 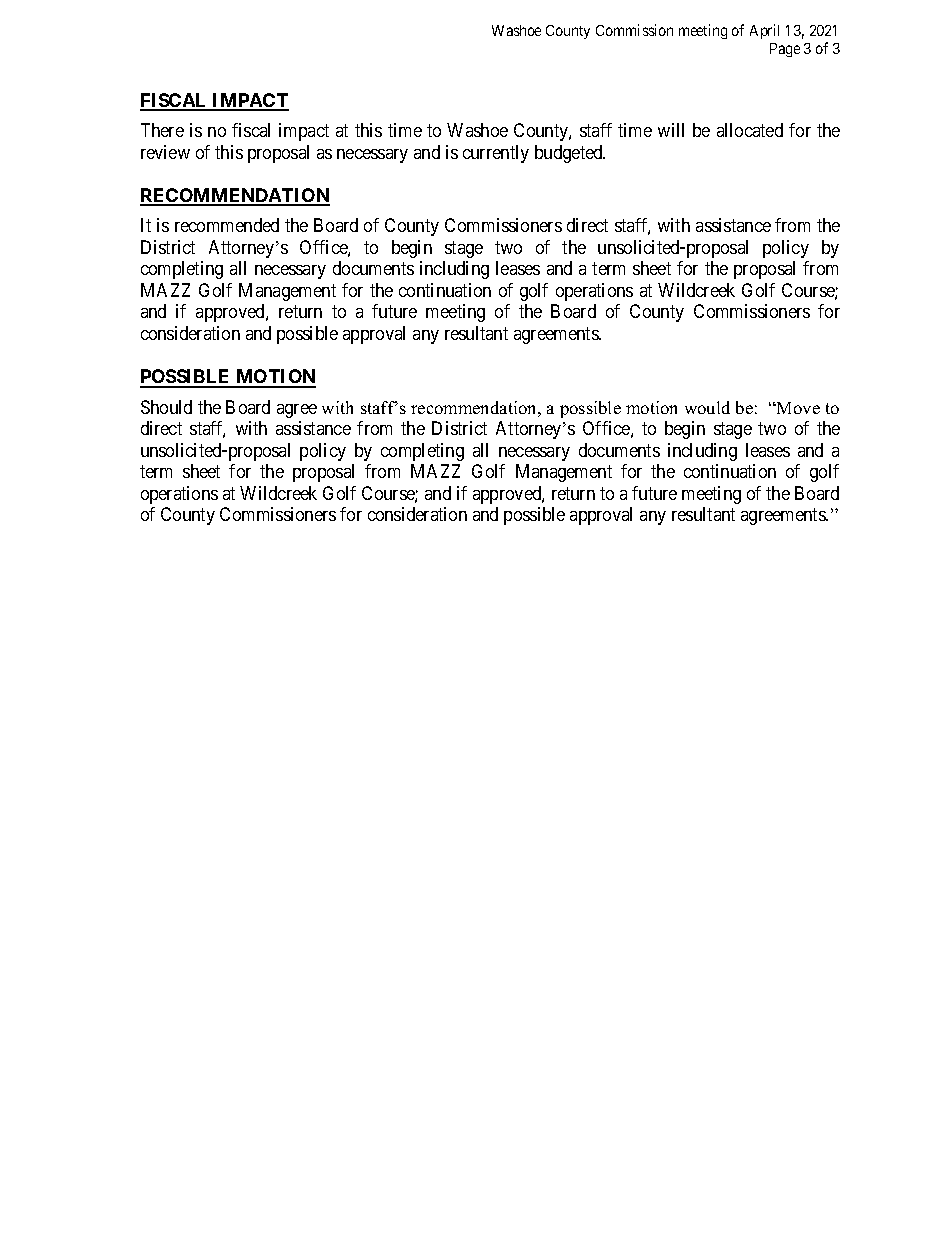 What do you see at coordinates (671, 130) in the screenshot?
I see `will` at bounding box center [671, 130].
